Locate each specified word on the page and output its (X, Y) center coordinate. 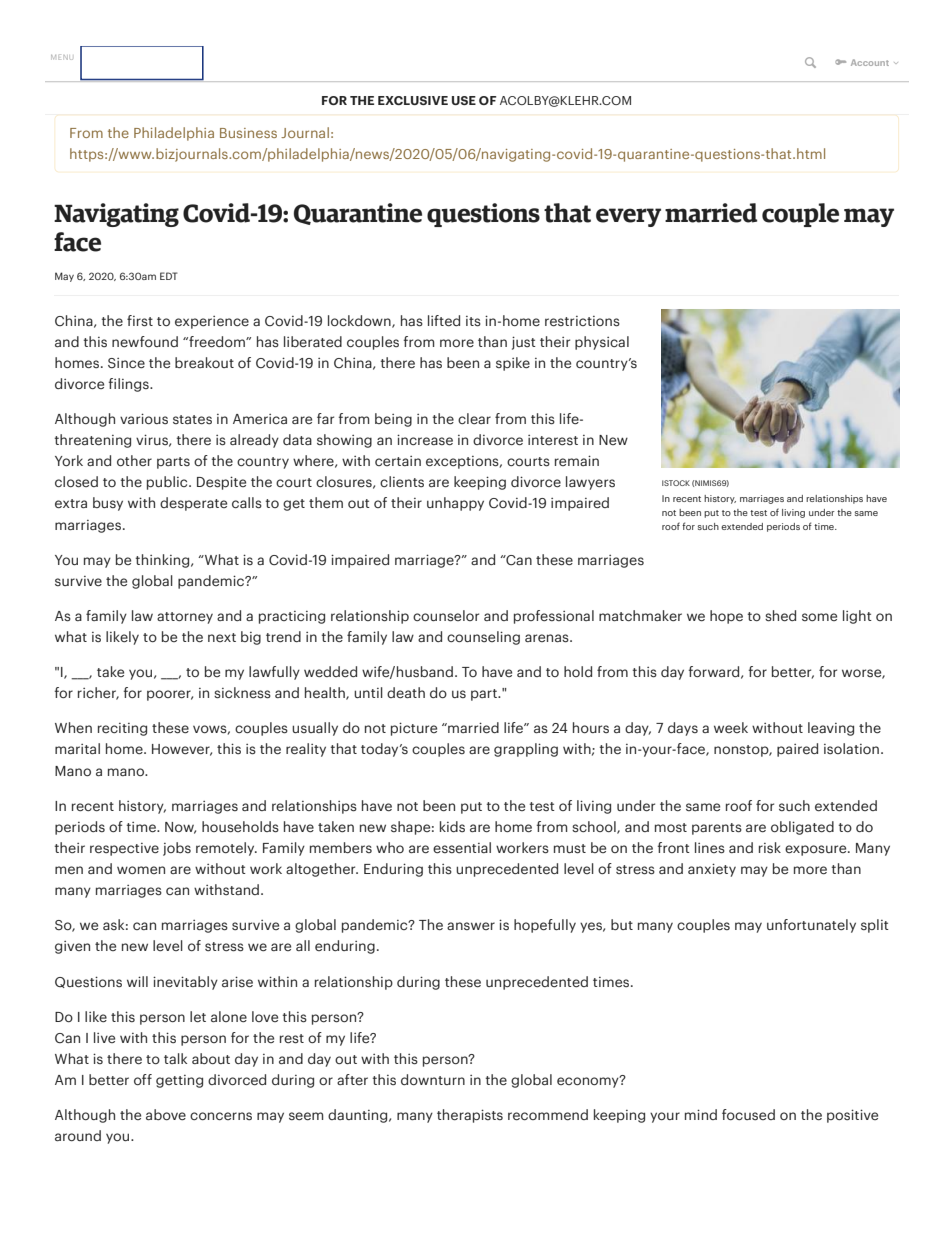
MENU (62, 57)
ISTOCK (676, 483)
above (166, 1114)
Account (870, 62)
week (731, 727)
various (144, 418)
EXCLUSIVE (413, 100)
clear (474, 418)
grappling (526, 750)
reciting (122, 729)
